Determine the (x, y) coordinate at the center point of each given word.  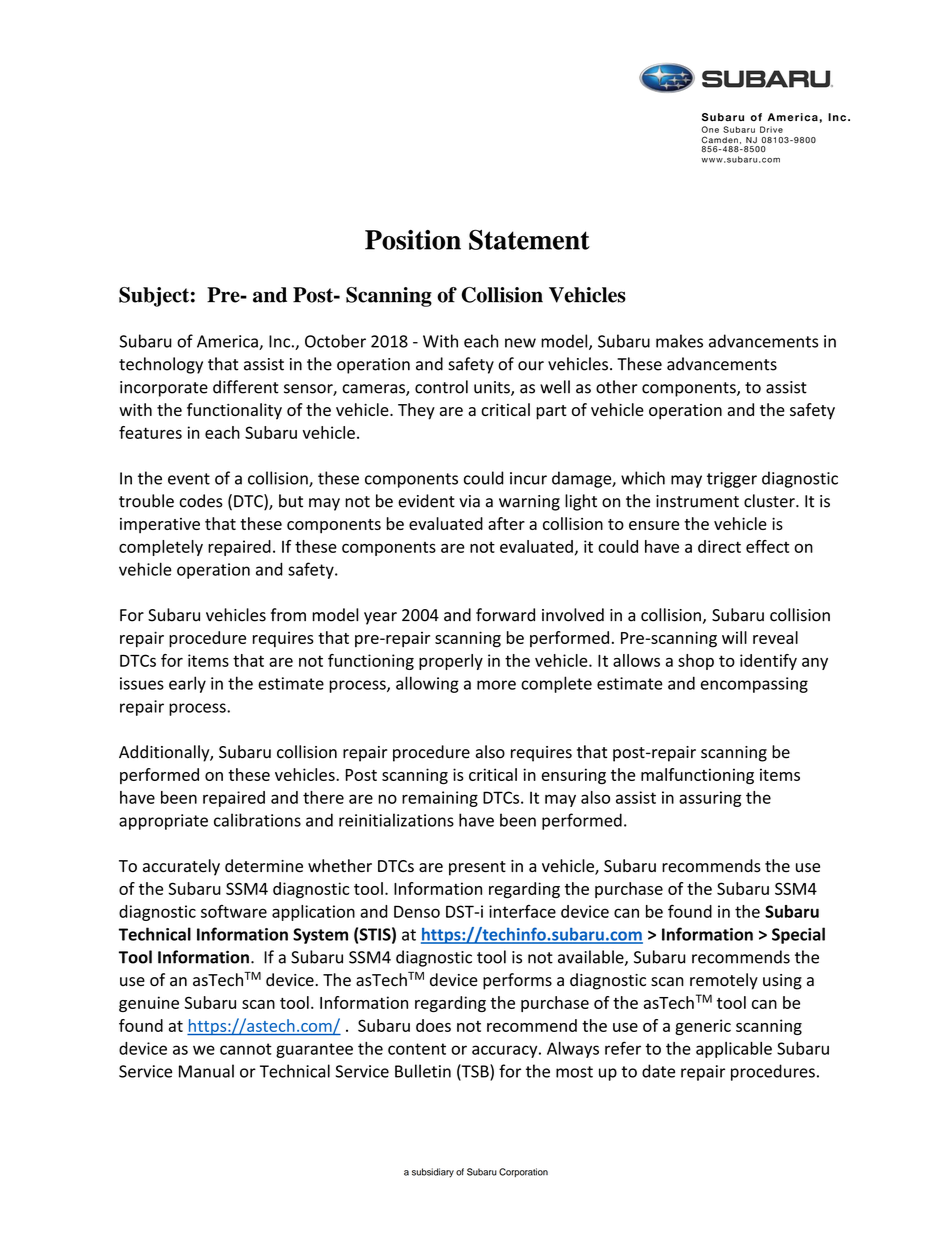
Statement (529, 239)
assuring (710, 799)
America (228, 342)
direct (719, 546)
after (506, 523)
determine (264, 866)
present (477, 868)
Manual (206, 1071)
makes (679, 341)
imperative (160, 525)
